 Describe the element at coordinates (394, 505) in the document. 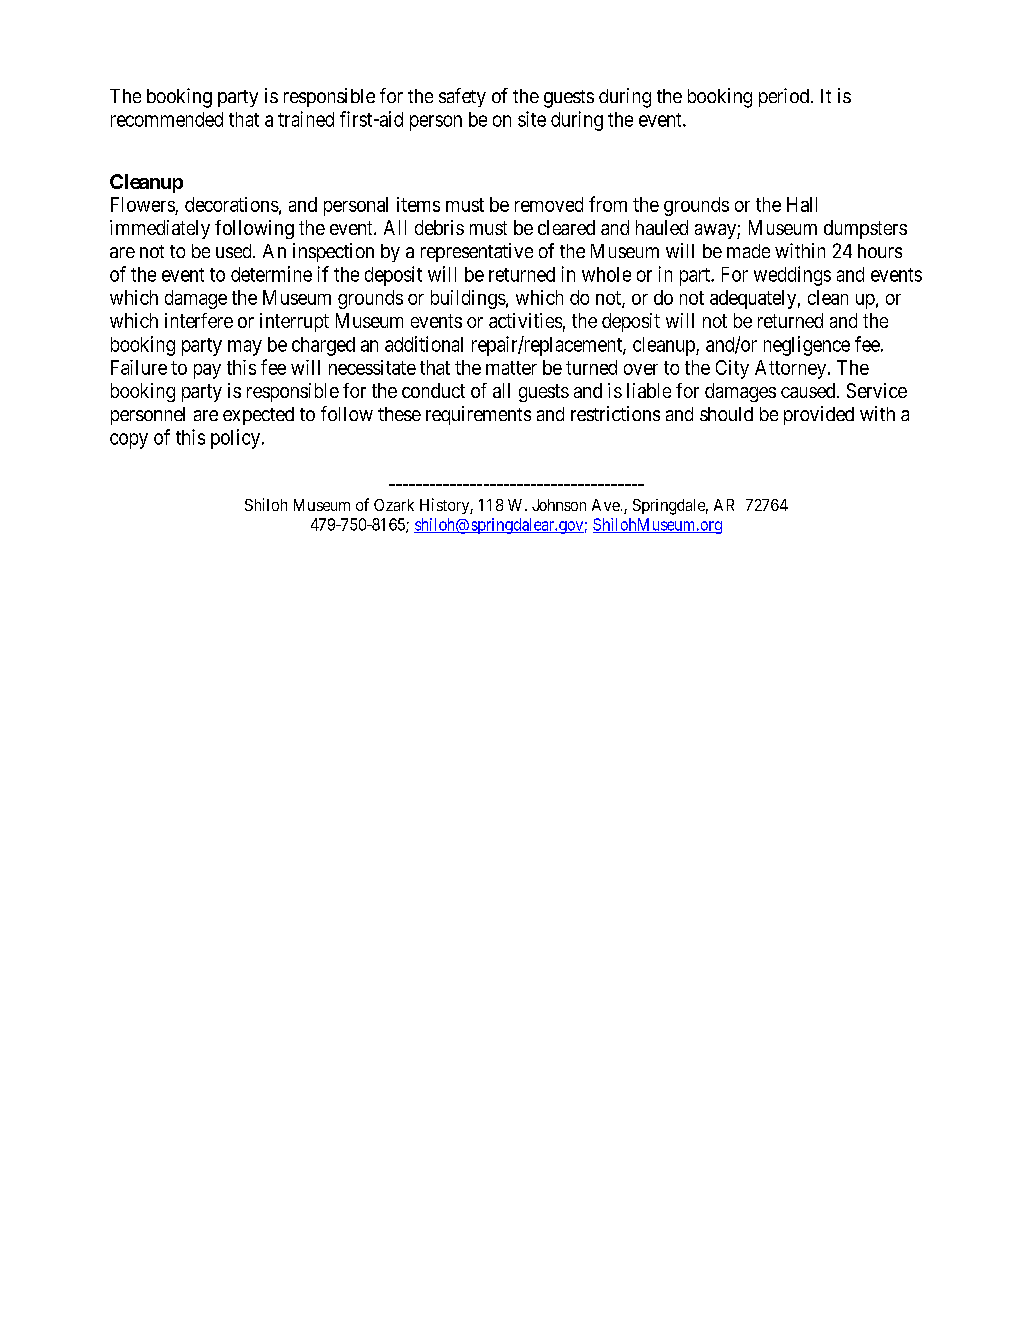

I see `Ozark` at that location.
